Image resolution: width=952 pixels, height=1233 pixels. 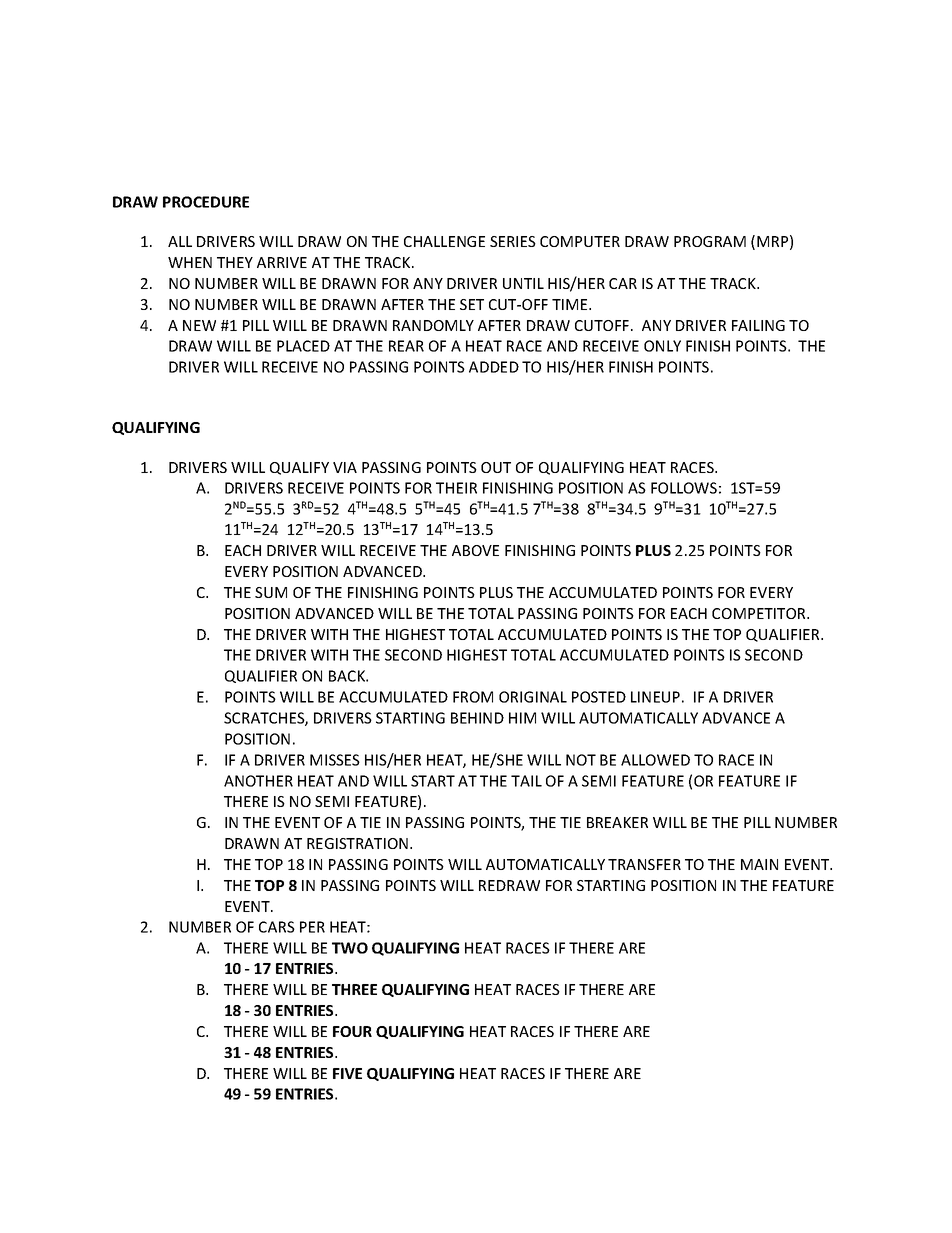 What do you see at coordinates (710, 241) in the screenshot?
I see `PROGRAM` at bounding box center [710, 241].
